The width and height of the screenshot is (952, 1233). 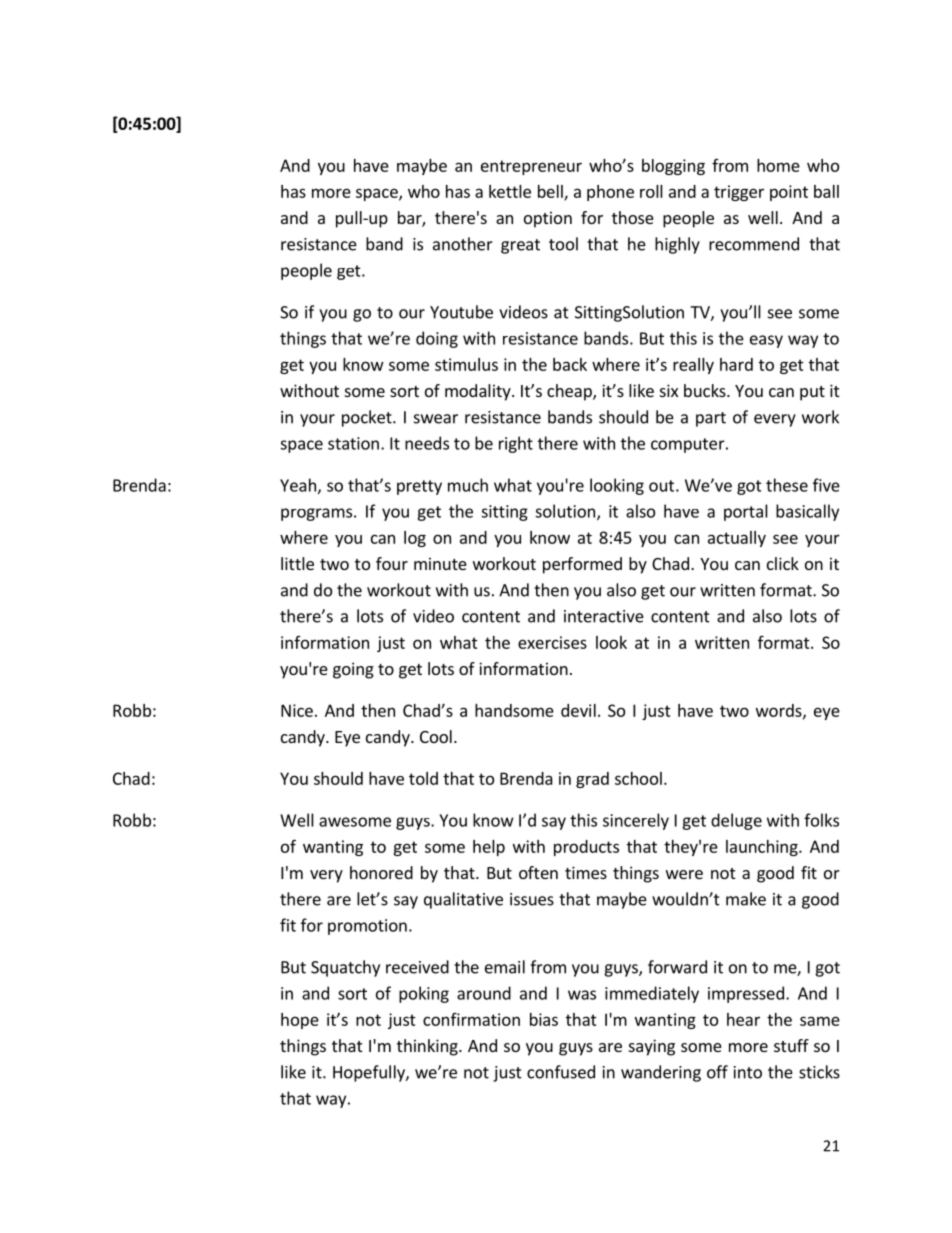 I want to click on thinking, so click(x=428, y=1047).
